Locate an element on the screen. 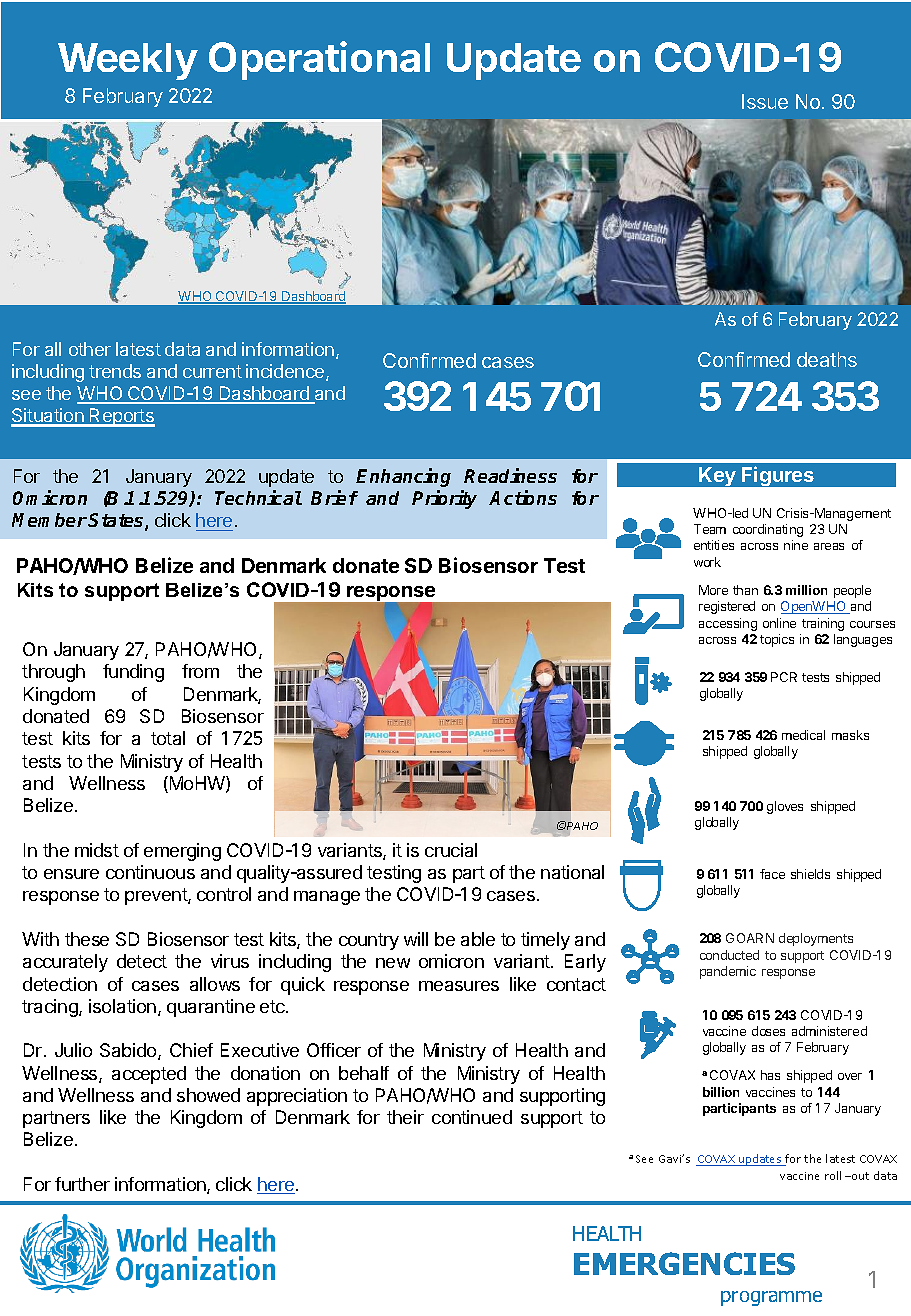  Operational is located at coordinates (319, 60).
